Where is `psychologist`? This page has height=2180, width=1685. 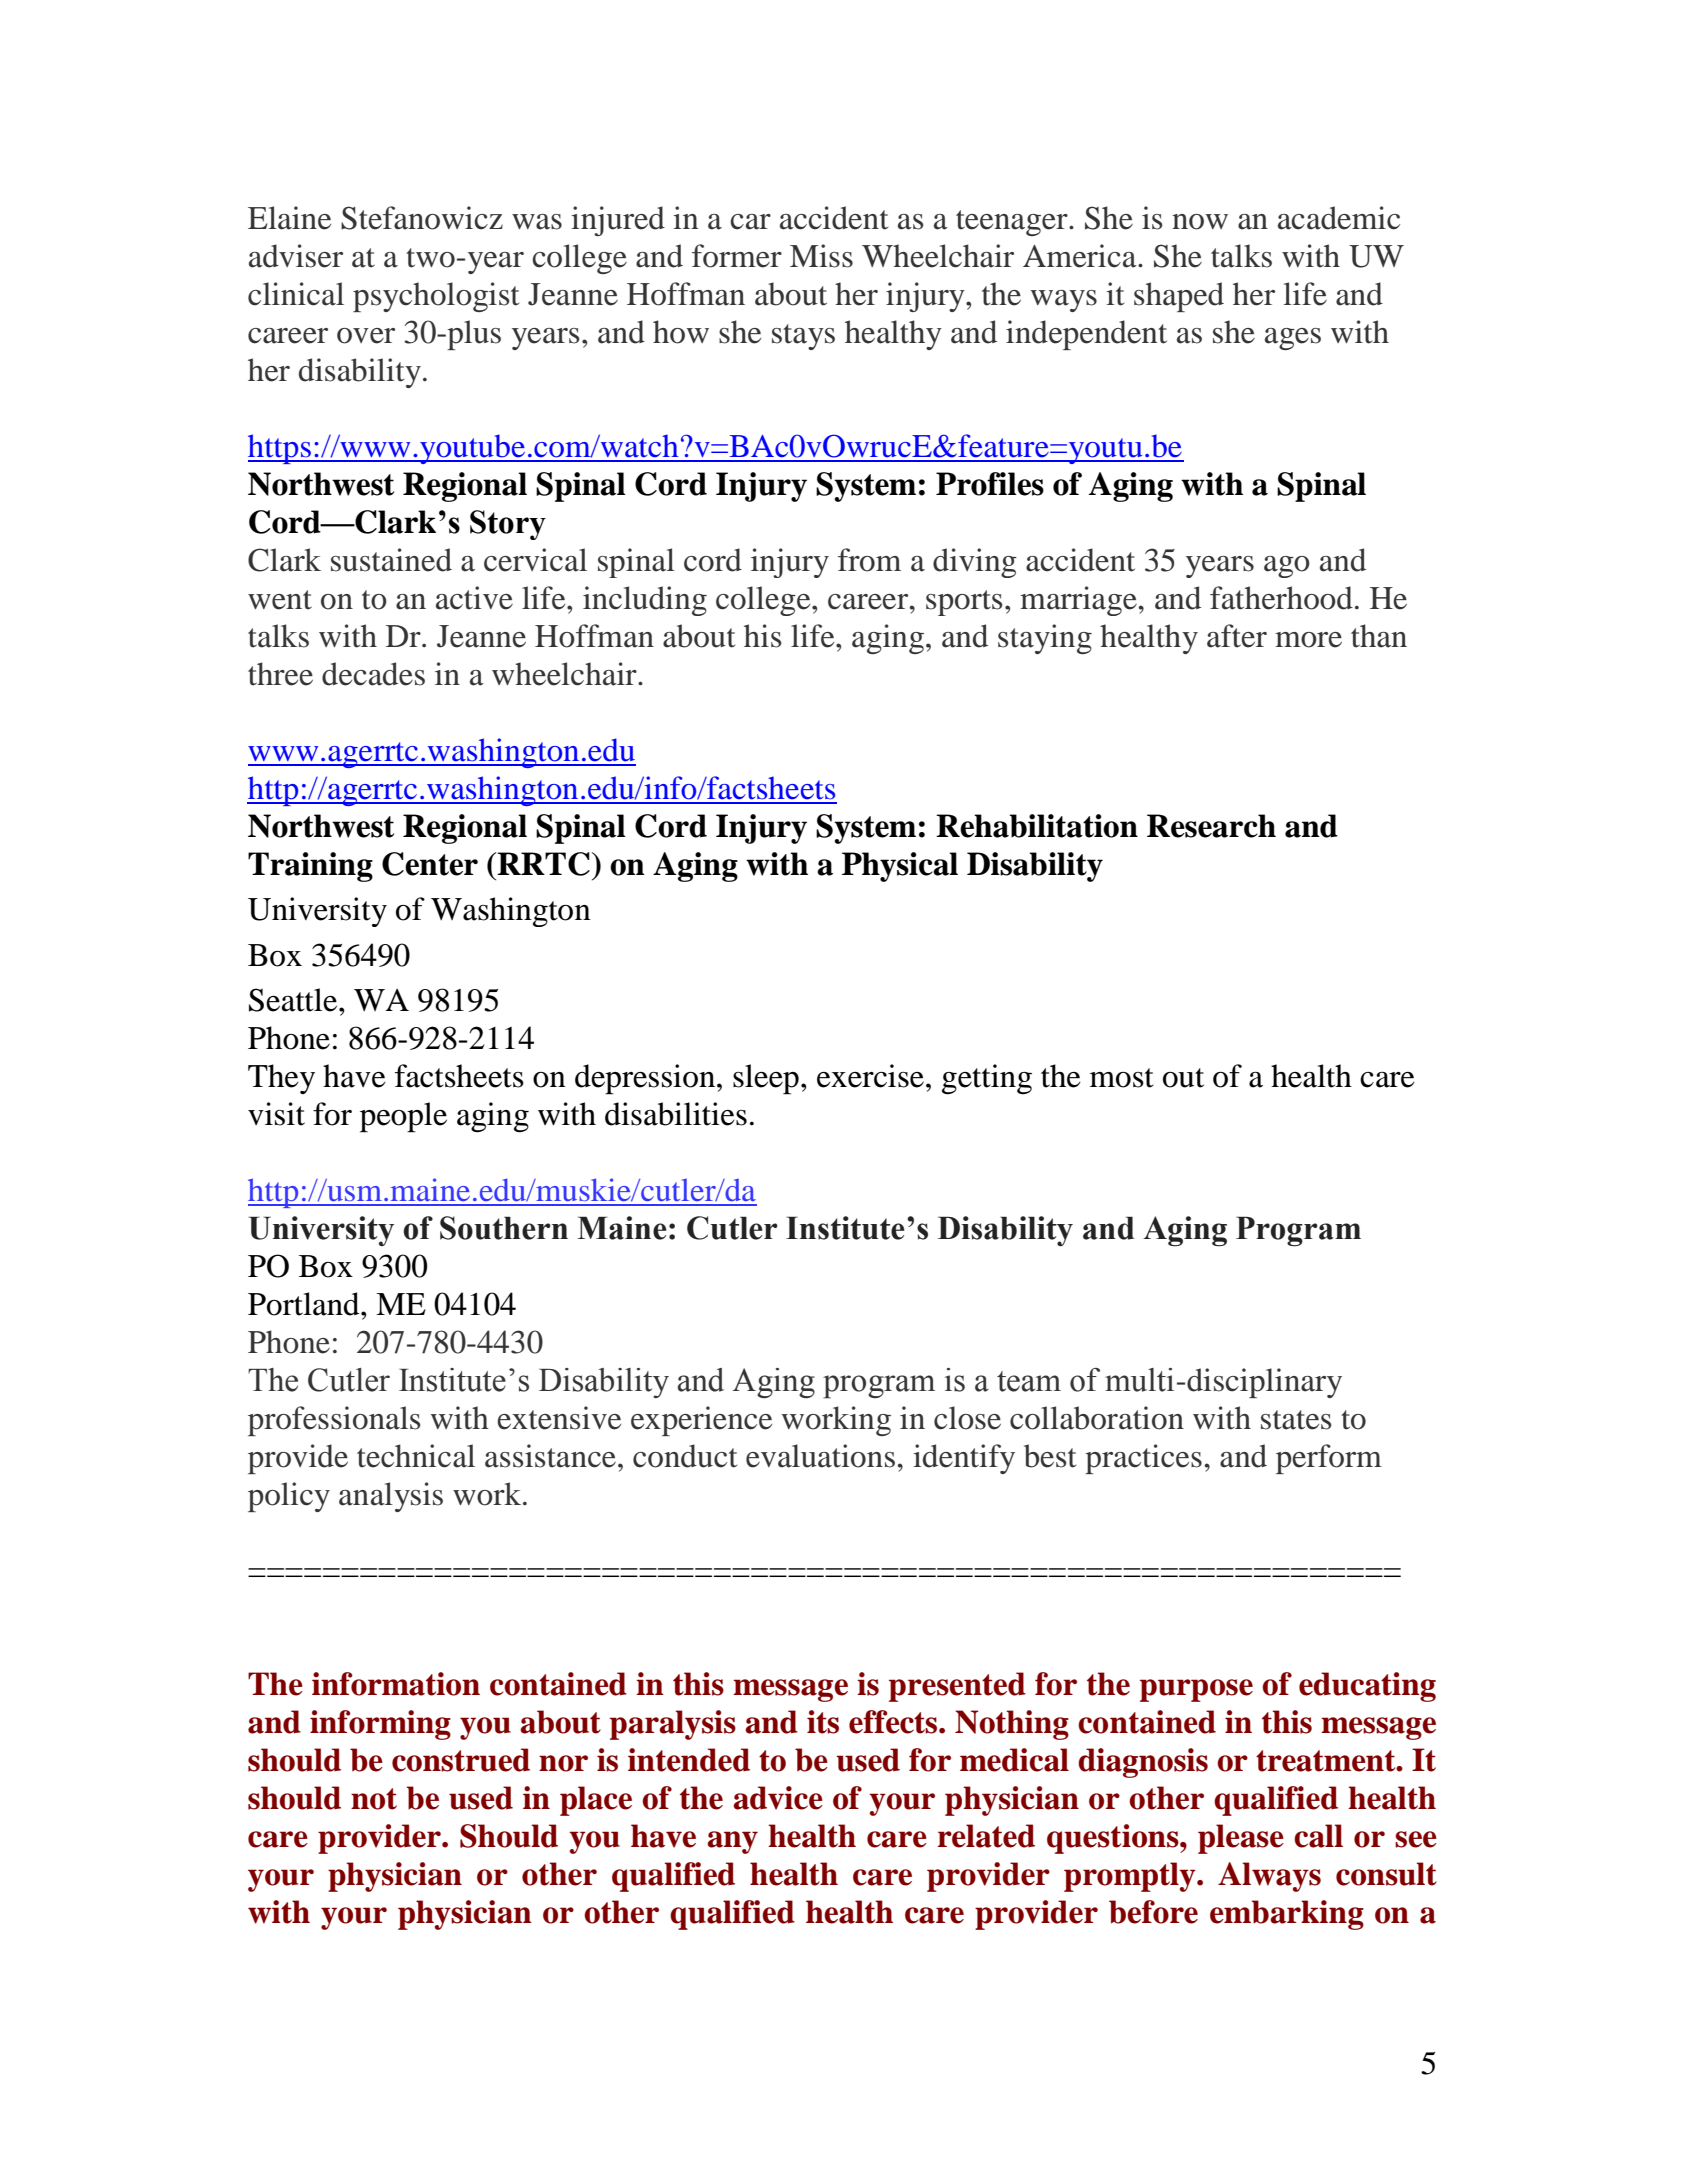 psychologist is located at coordinates (436, 297).
